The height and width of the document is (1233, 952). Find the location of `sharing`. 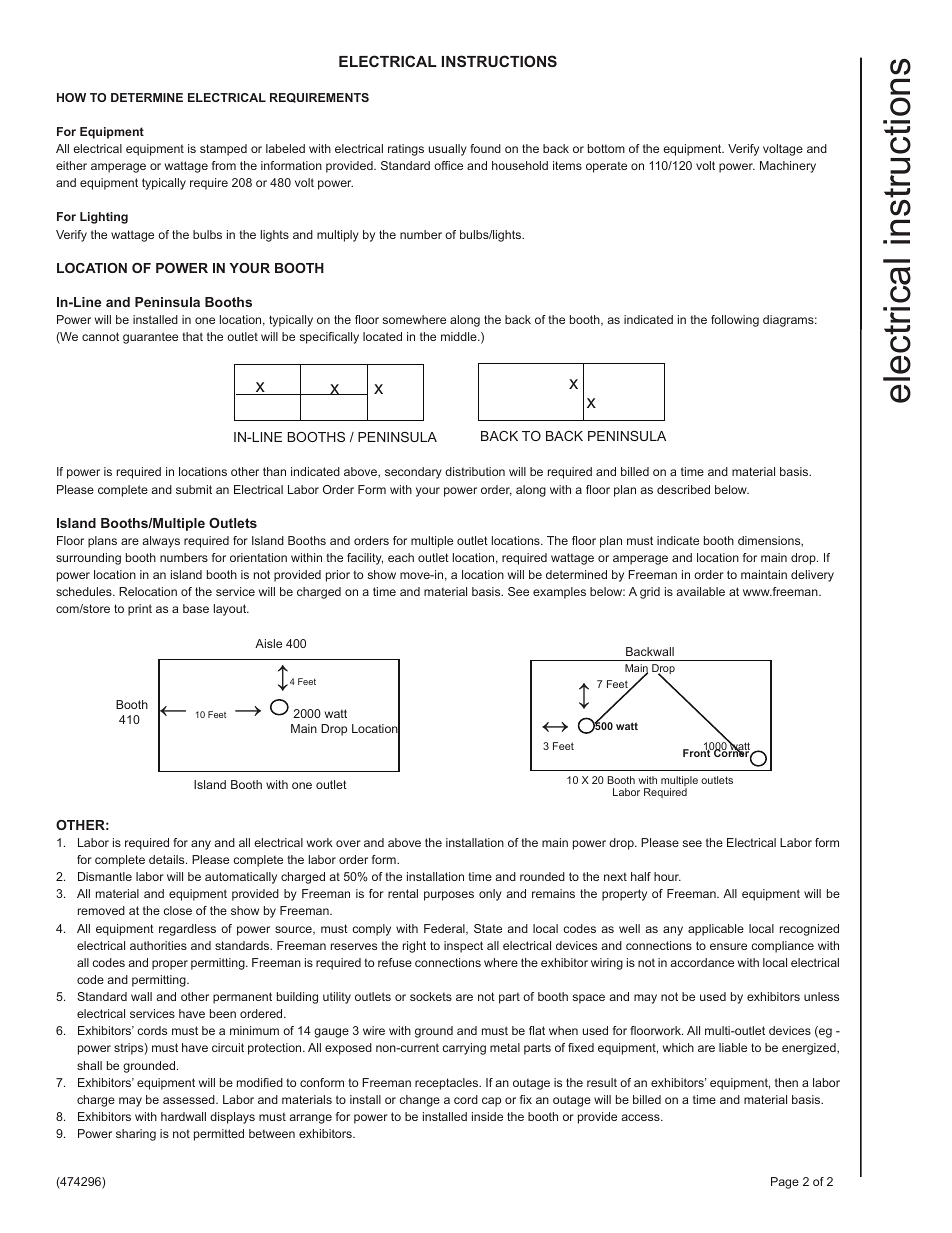

sharing is located at coordinates (136, 1135).
